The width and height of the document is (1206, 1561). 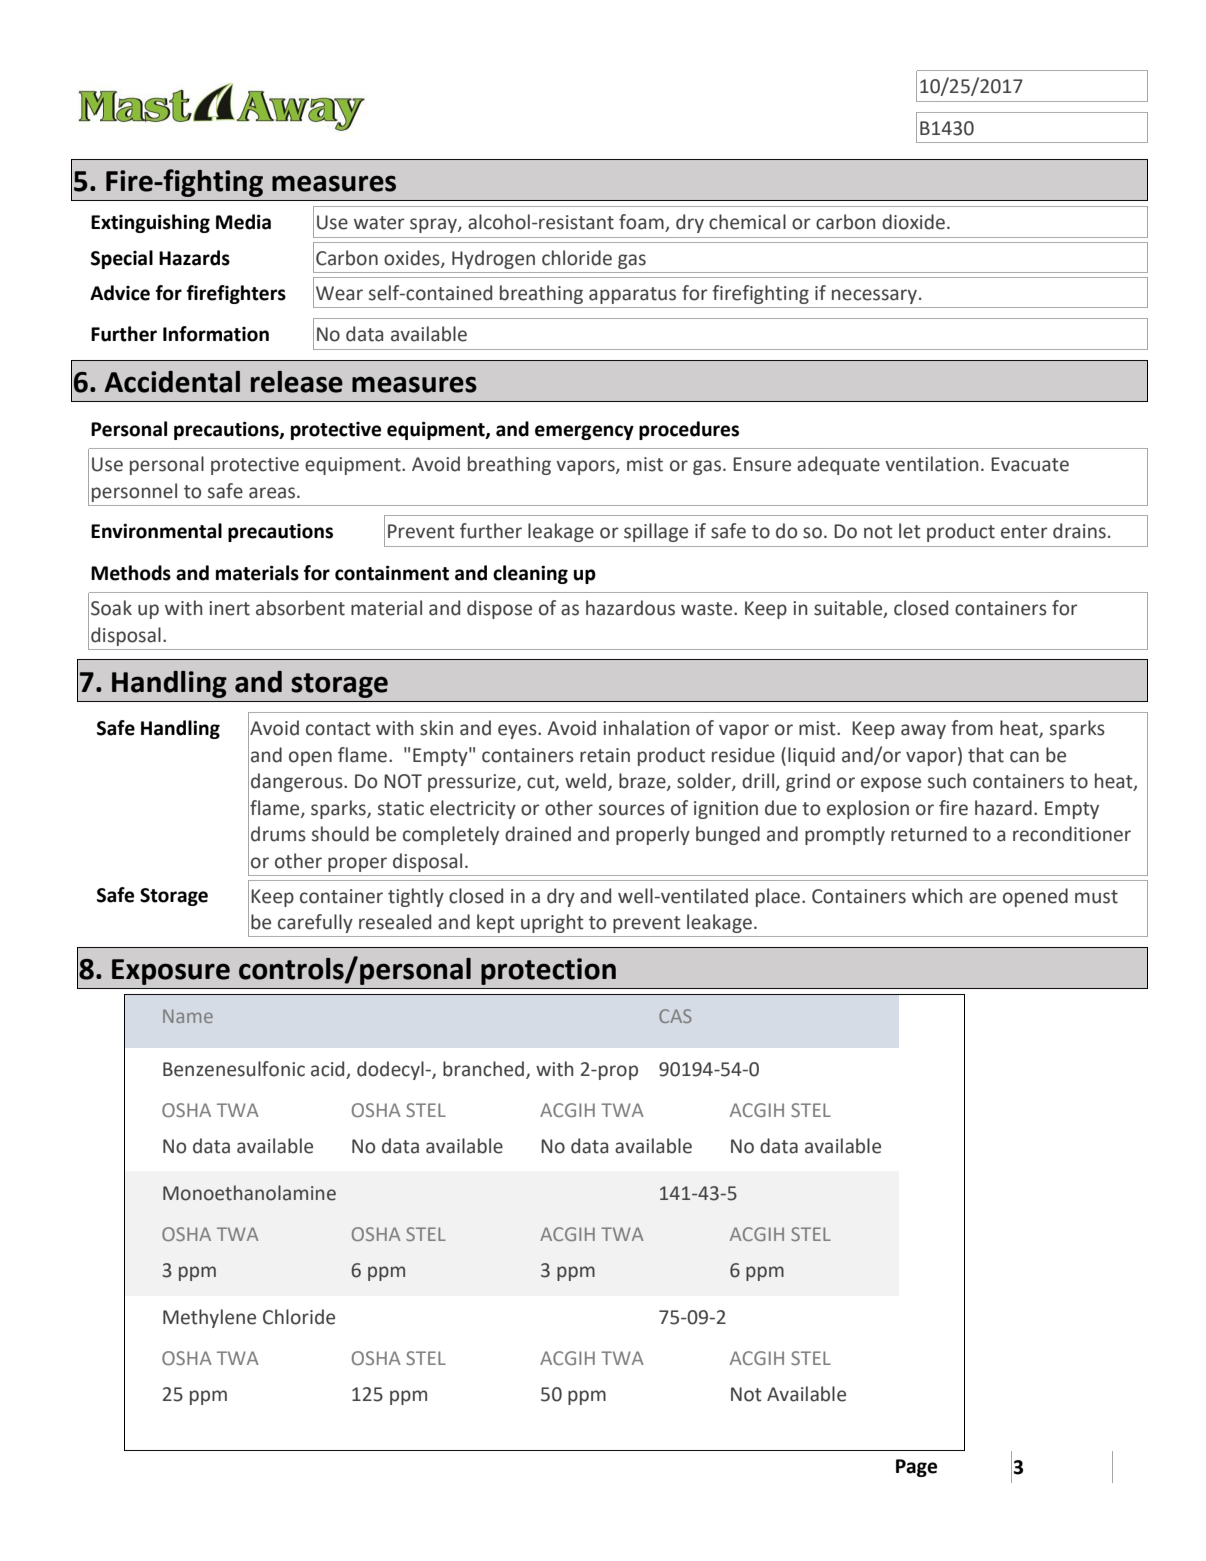 What do you see at coordinates (916, 1468) in the document?
I see `Page` at bounding box center [916, 1468].
